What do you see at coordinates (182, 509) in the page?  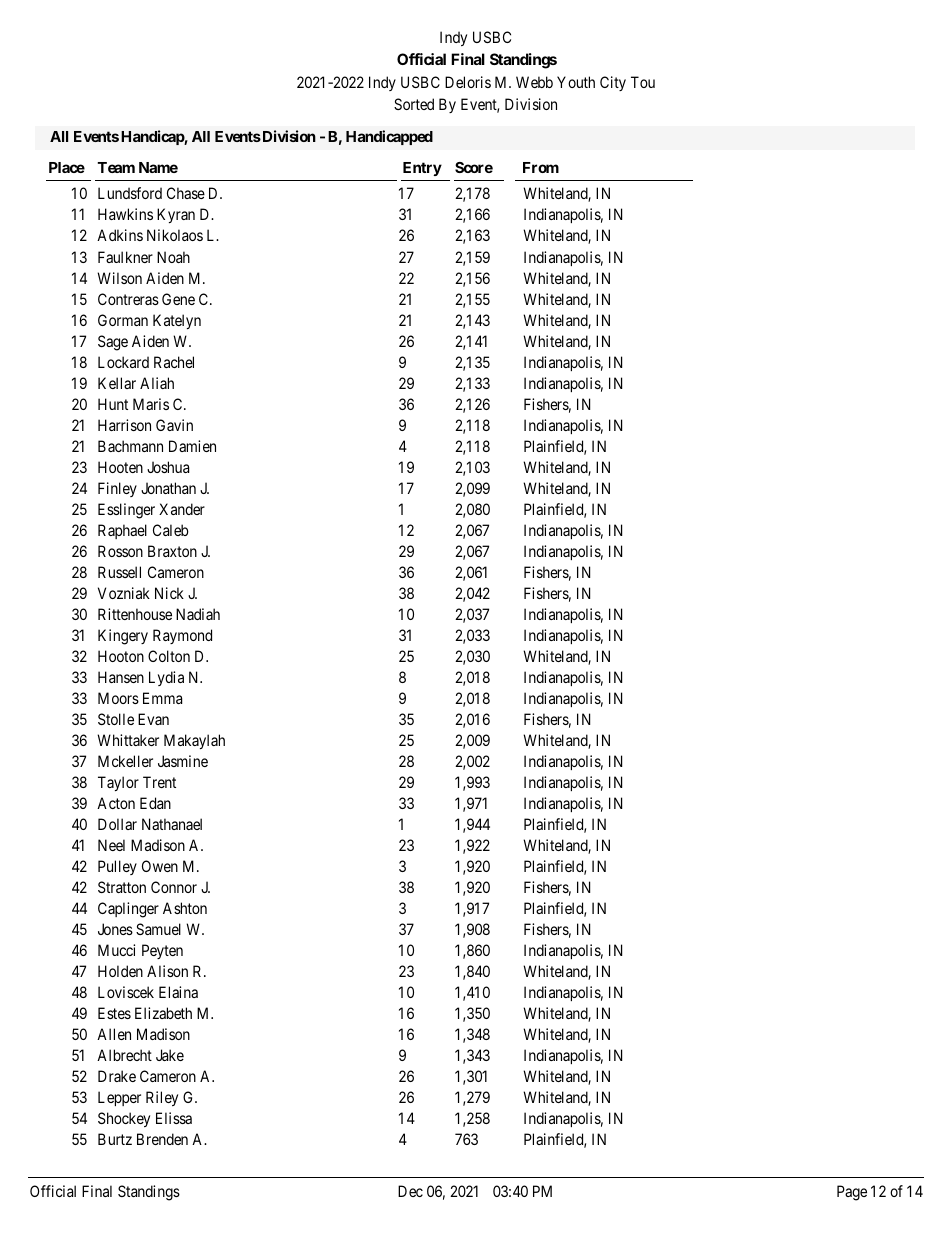 I see `Xander` at bounding box center [182, 509].
